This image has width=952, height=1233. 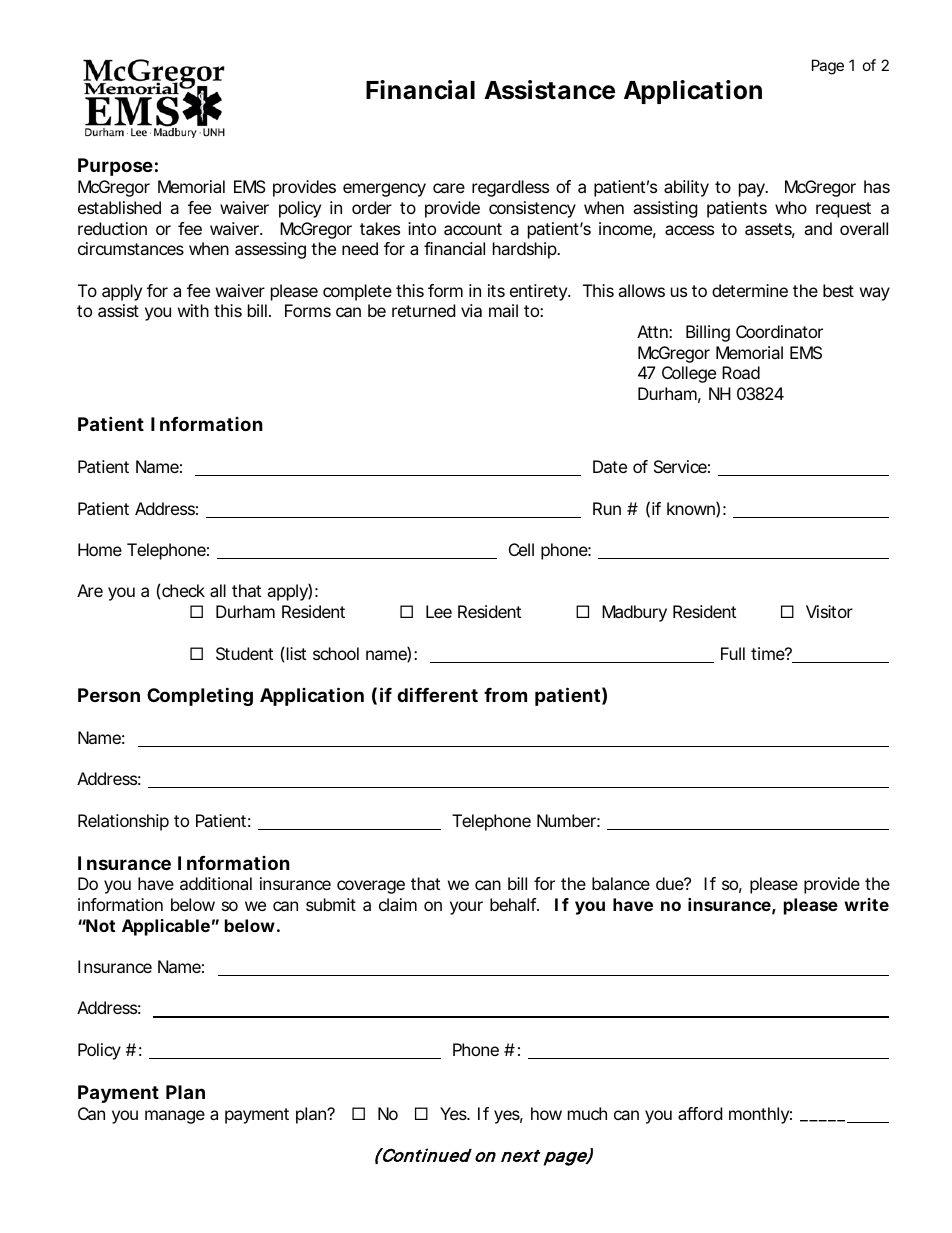 I want to click on manage, so click(x=175, y=1117).
